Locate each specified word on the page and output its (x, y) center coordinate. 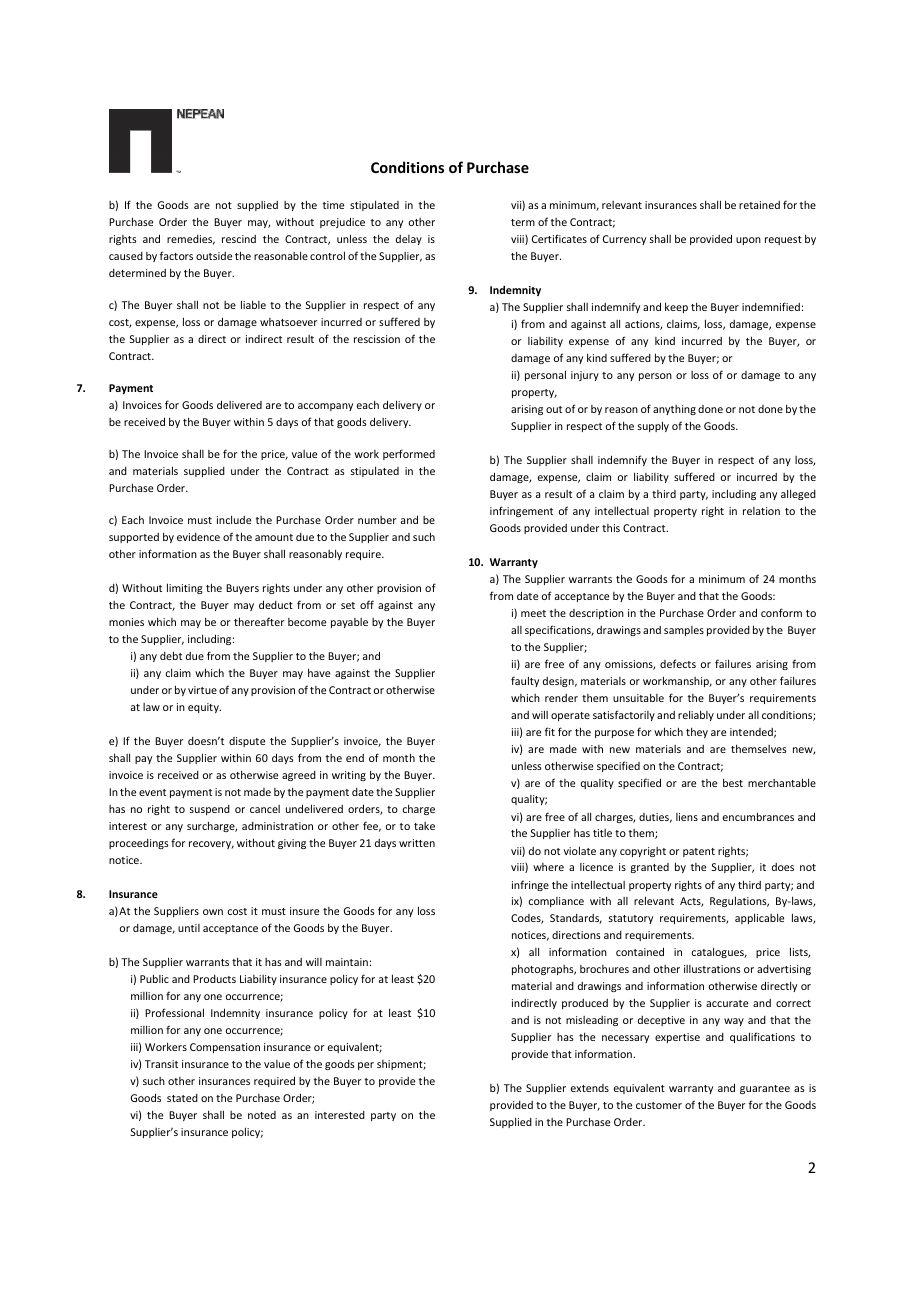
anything (674, 410)
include (234, 519)
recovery (211, 845)
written (417, 843)
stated (182, 1098)
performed (409, 454)
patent (699, 852)
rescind (239, 239)
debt (171, 655)
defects (678, 663)
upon (748, 241)
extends (590, 1088)
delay (409, 240)
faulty (525, 681)
